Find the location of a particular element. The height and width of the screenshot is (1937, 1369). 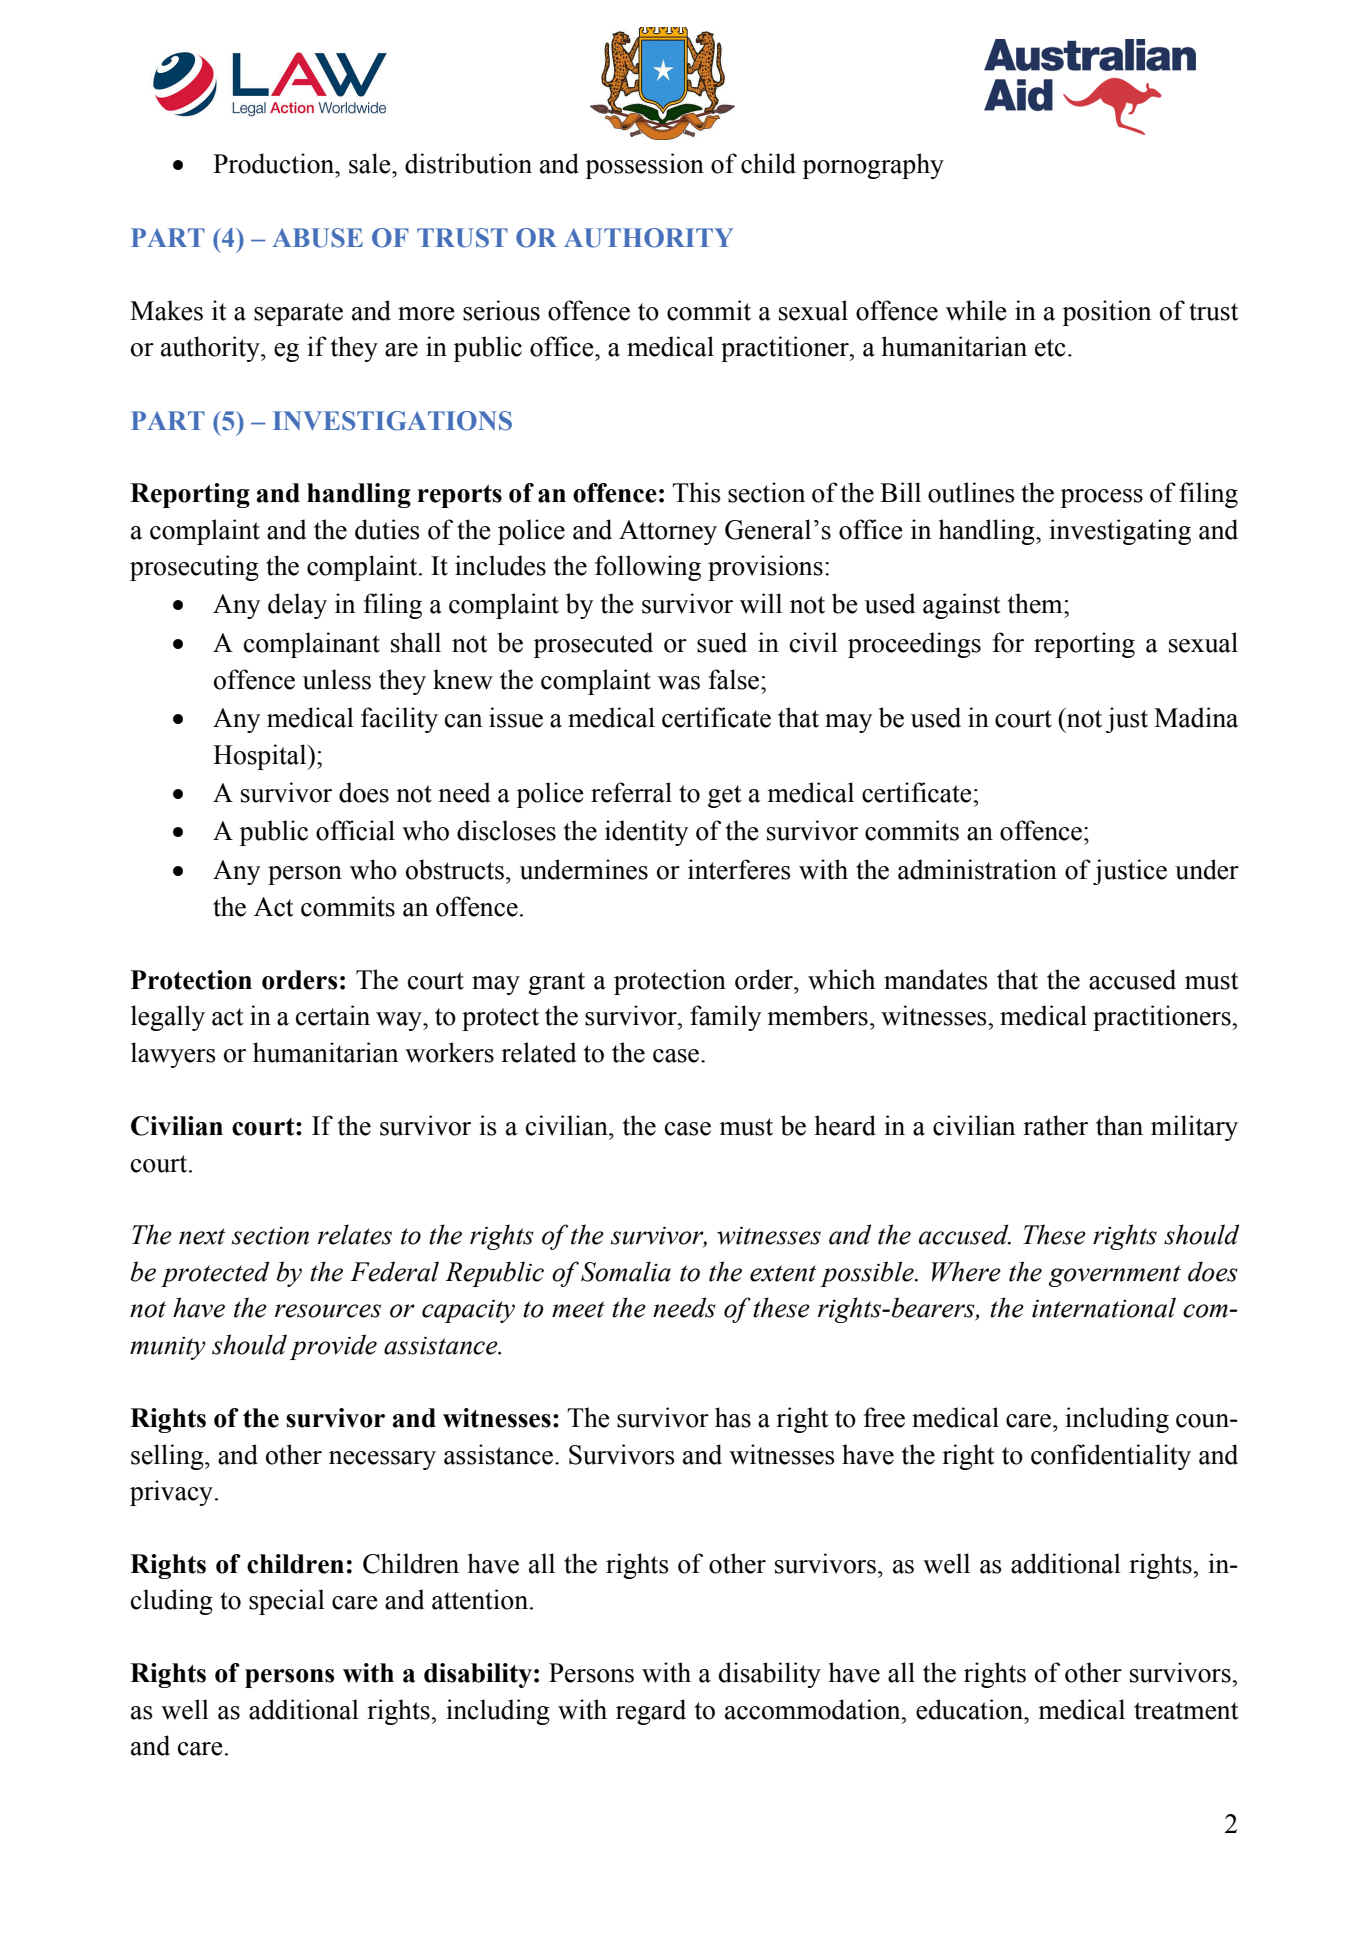

interferes is located at coordinates (739, 869).
